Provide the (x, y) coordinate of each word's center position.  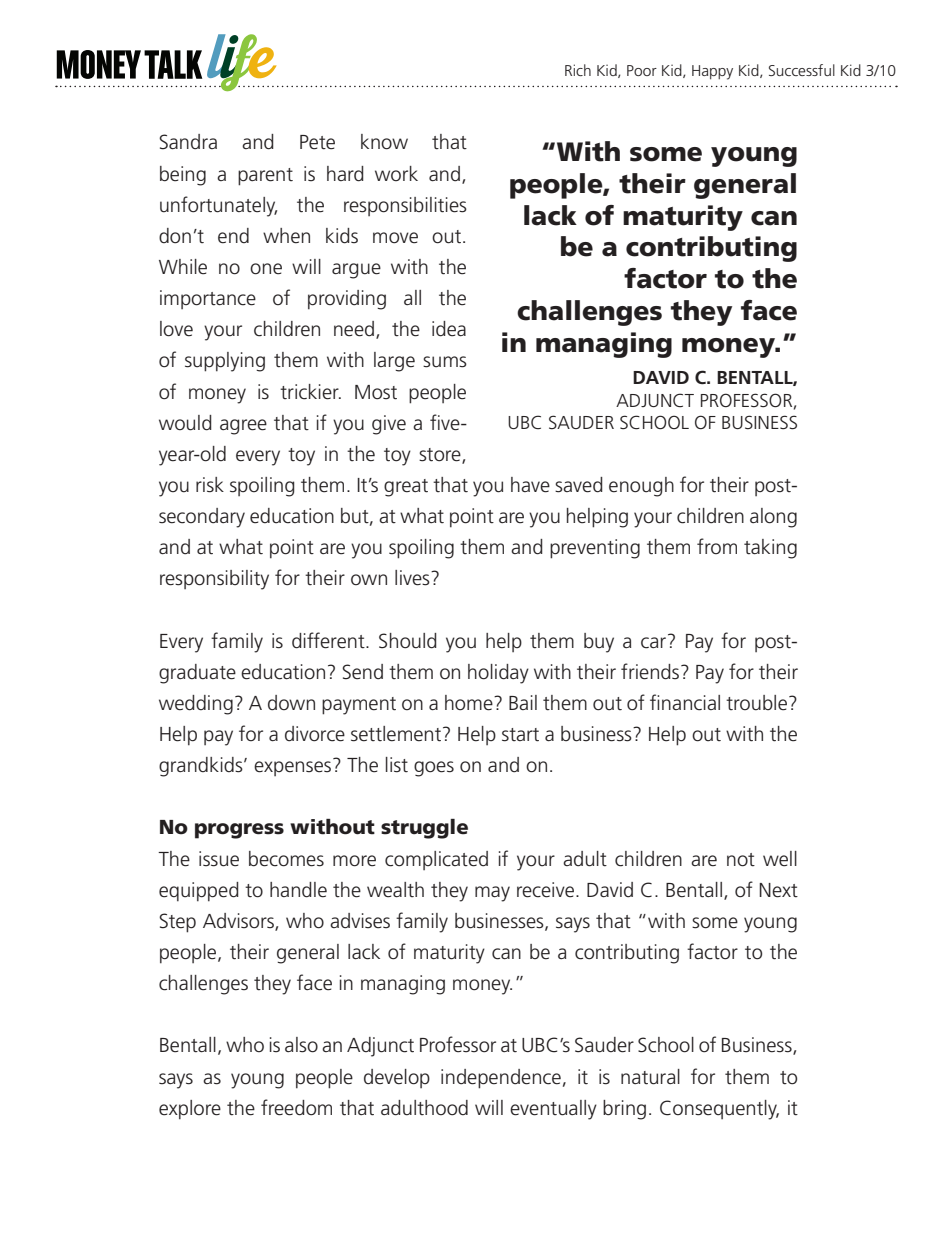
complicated (436, 860)
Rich (578, 70)
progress (239, 831)
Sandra (188, 142)
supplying (225, 362)
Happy (712, 72)
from (717, 546)
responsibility (214, 580)
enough (641, 487)
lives (413, 578)
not (741, 860)
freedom (296, 1107)
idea (449, 329)
